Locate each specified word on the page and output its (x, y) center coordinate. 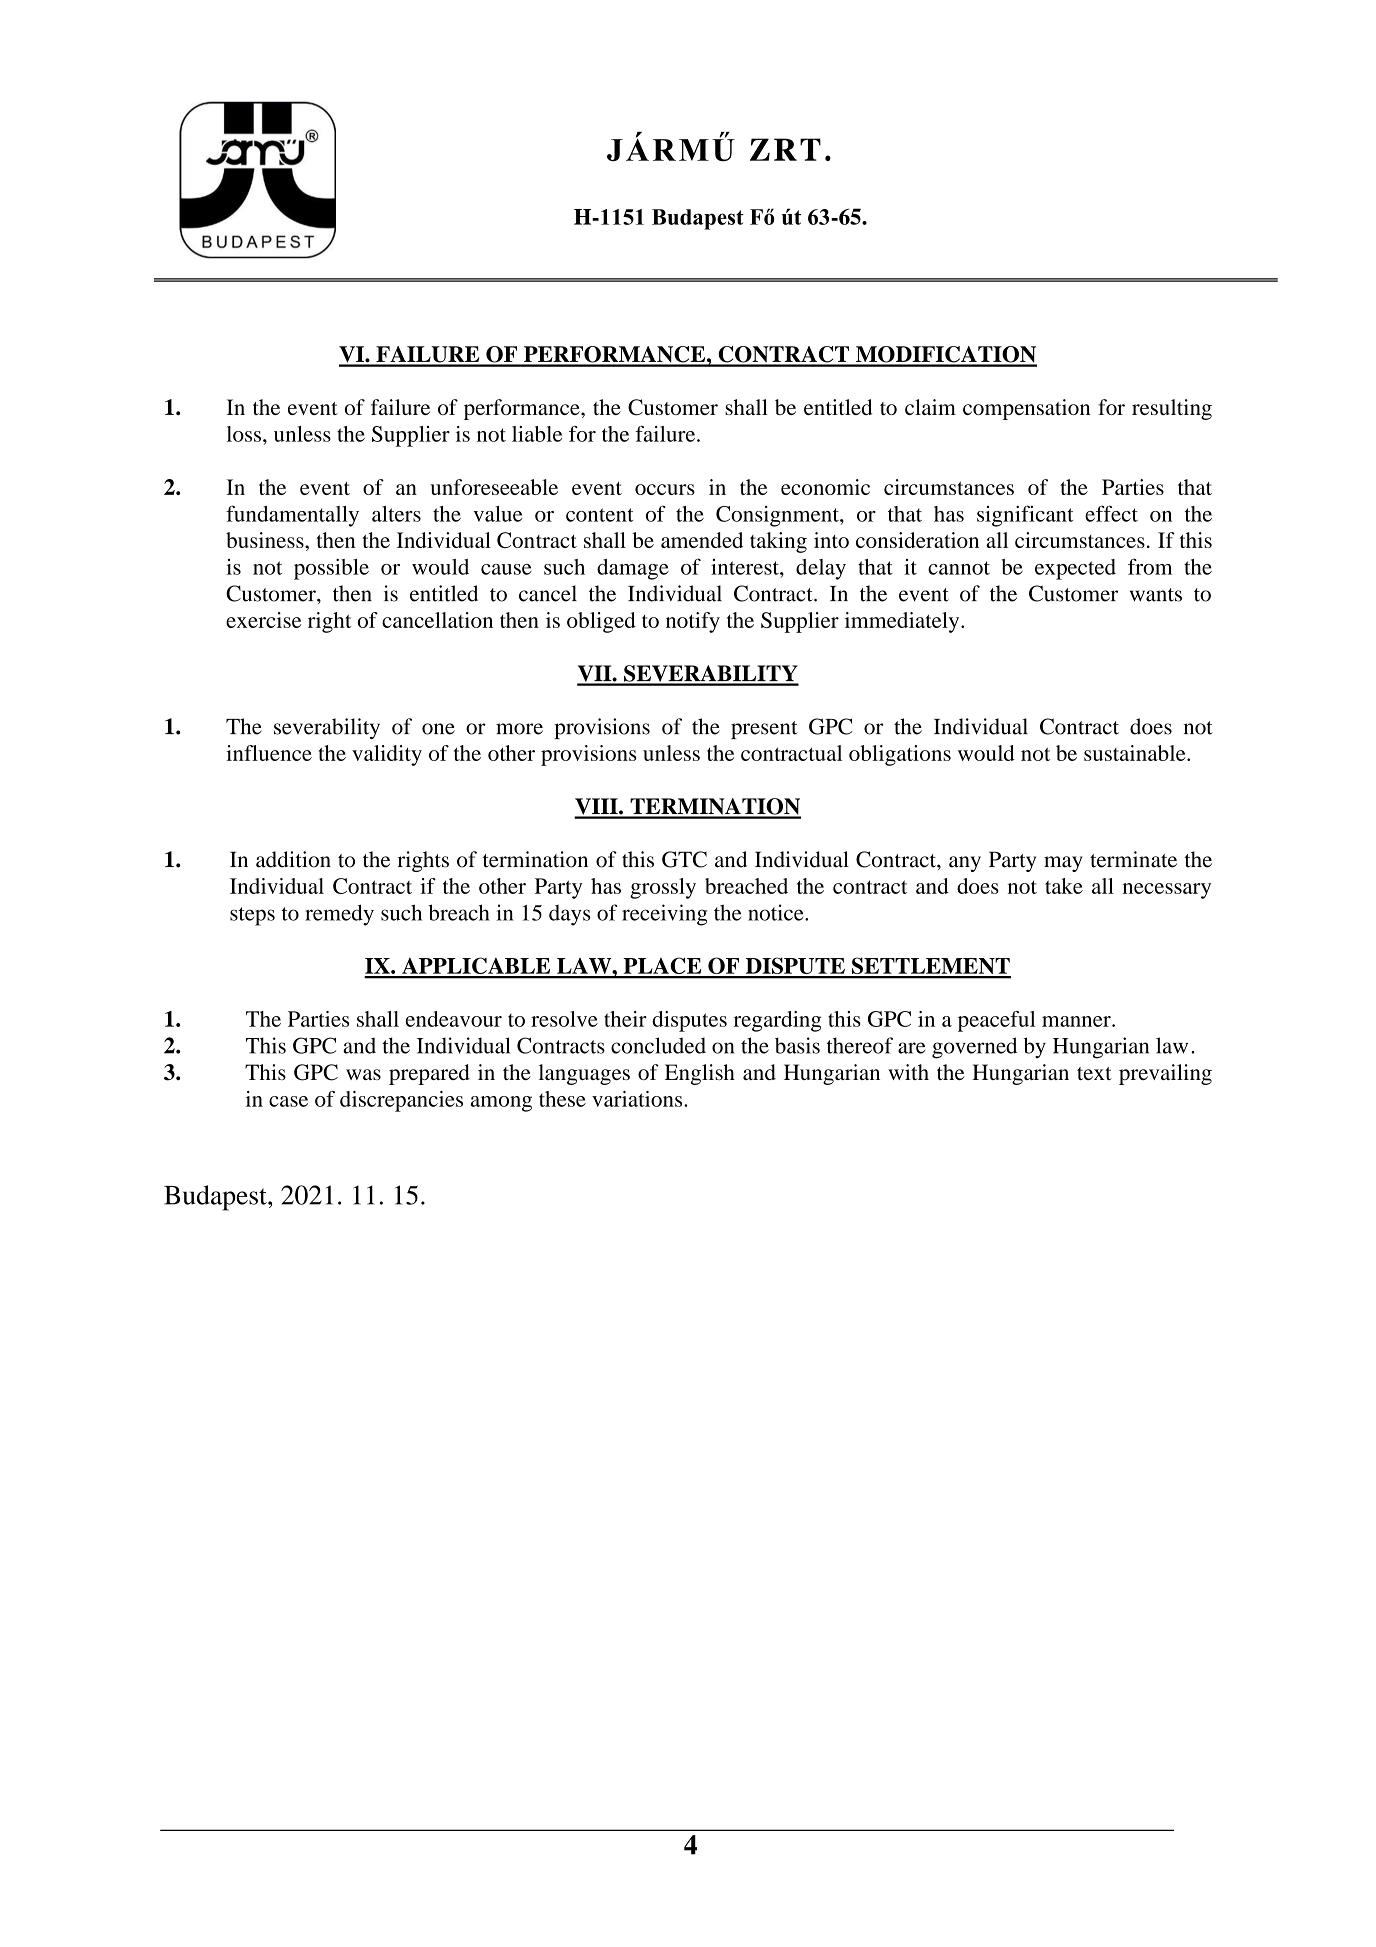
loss (244, 434)
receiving (664, 915)
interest (746, 567)
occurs (665, 489)
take (1064, 886)
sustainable (1136, 753)
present (764, 730)
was (363, 1074)
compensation (1027, 409)
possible (331, 569)
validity (387, 755)
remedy (339, 915)
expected (1075, 569)
